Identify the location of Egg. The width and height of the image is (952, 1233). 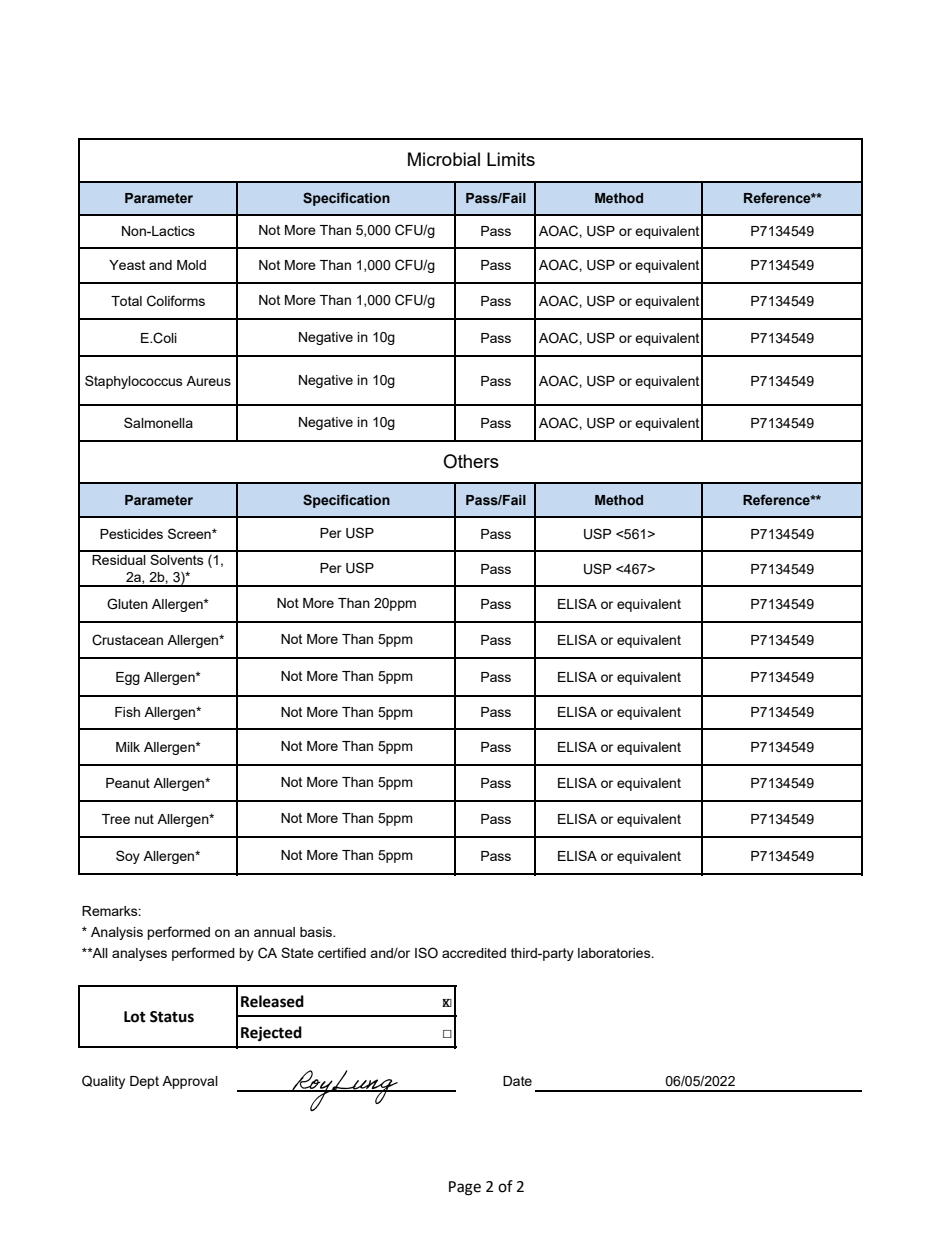
(128, 678).
